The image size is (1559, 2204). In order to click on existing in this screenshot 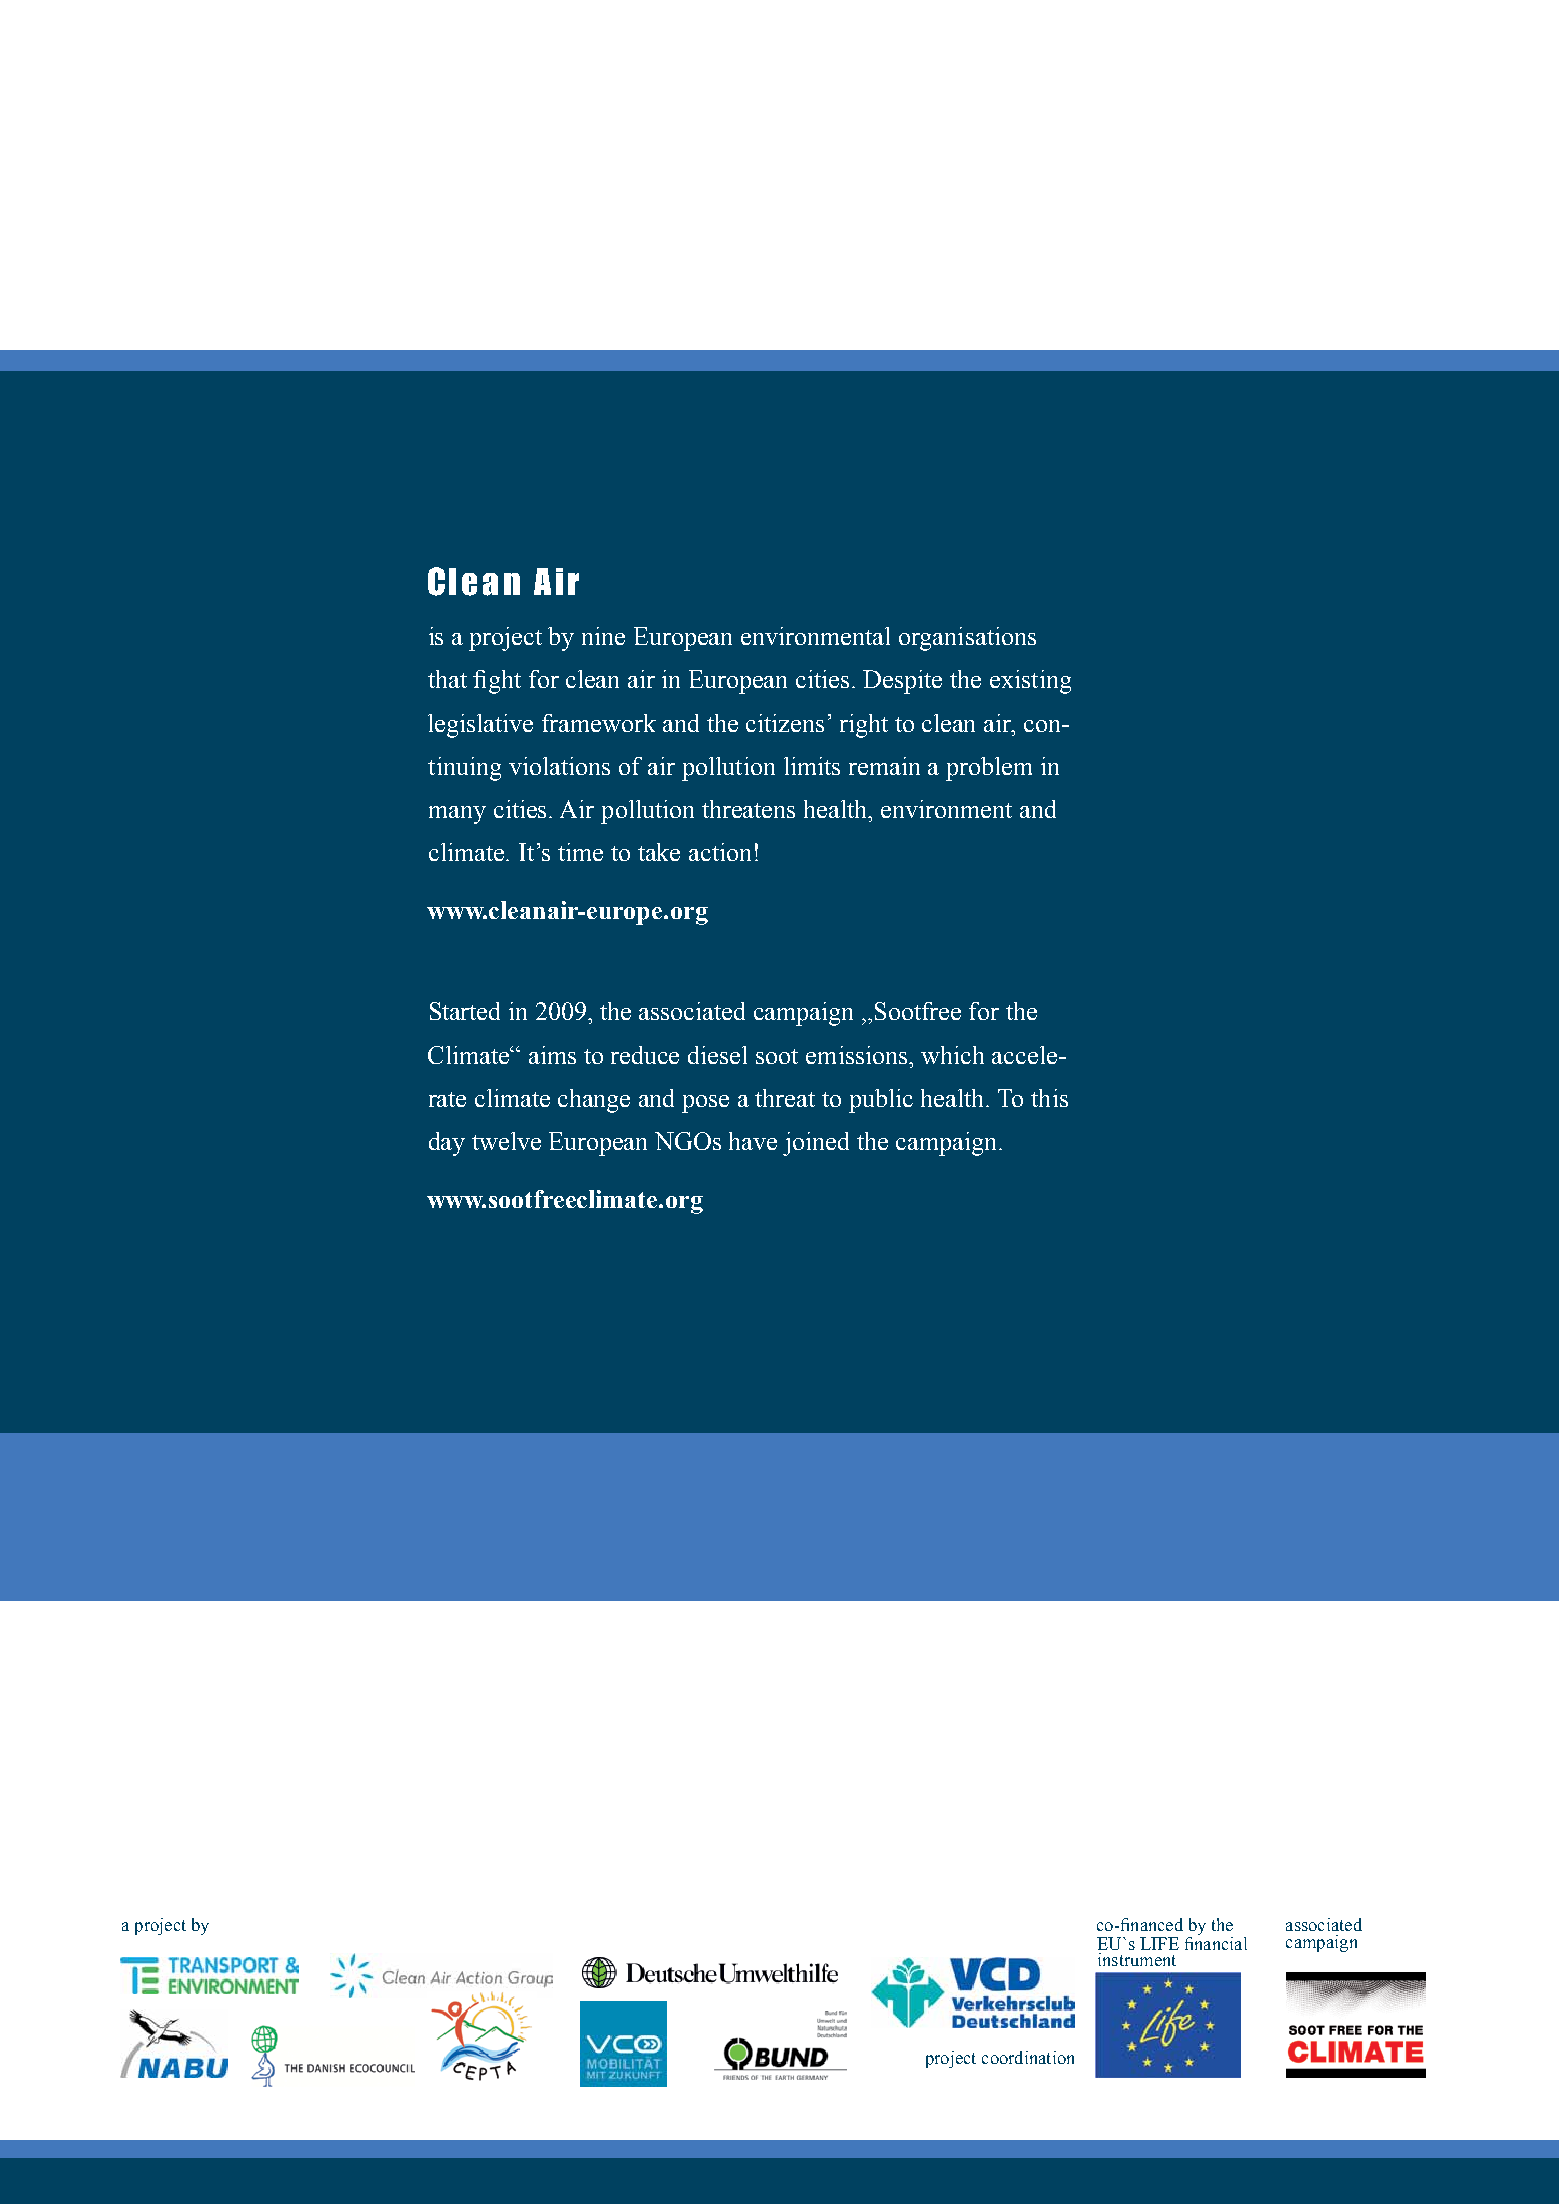, I will do `click(1030, 682)`.
